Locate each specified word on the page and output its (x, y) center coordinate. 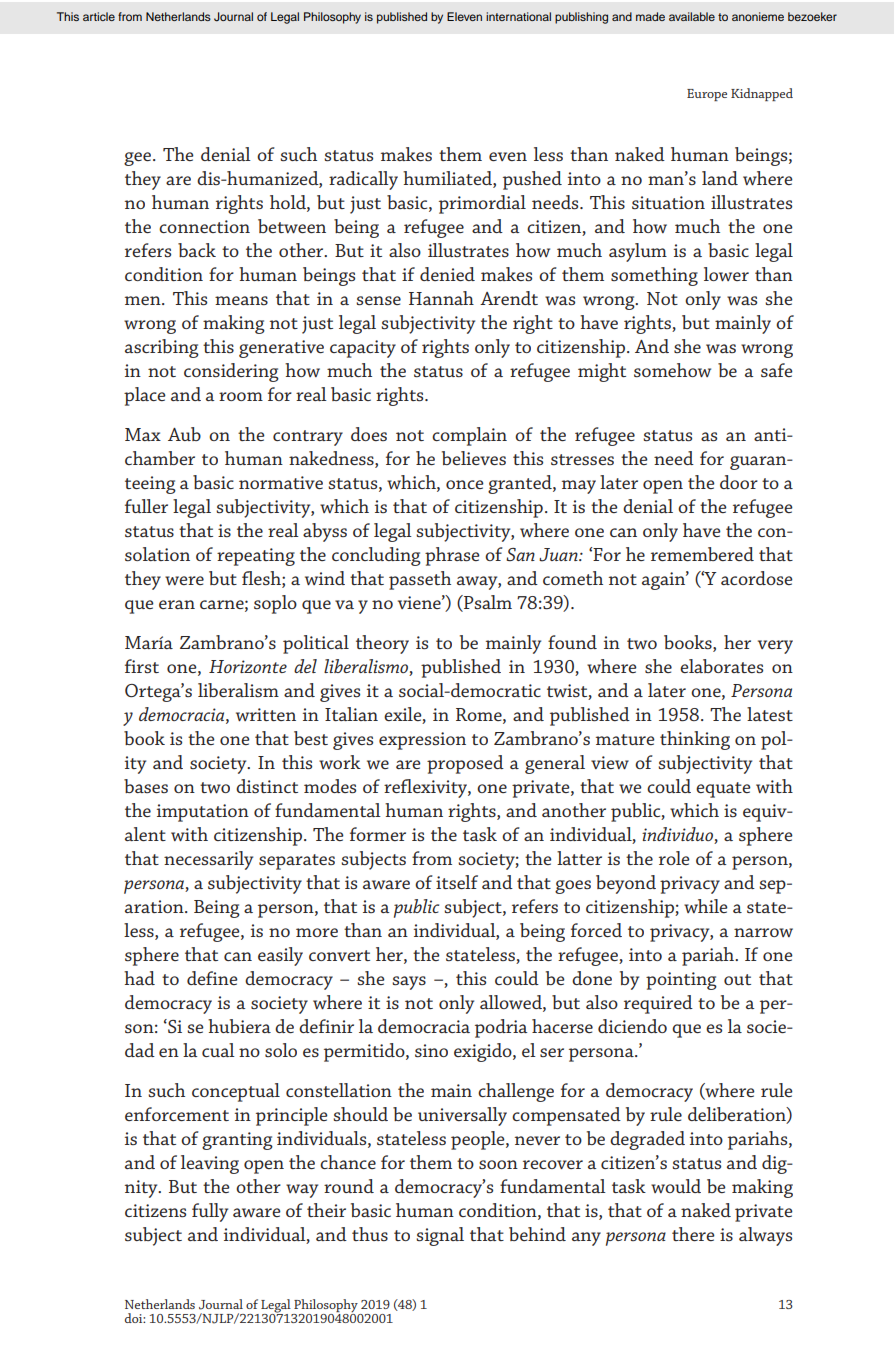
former (378, 834)
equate (723, 790)
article (99, 16)
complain (469, 436)
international (518, 16)
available (692, 16)
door (739, 482)
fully (210, 1212)
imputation (203, 813)
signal (440, 1236)
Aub (184, 434)
